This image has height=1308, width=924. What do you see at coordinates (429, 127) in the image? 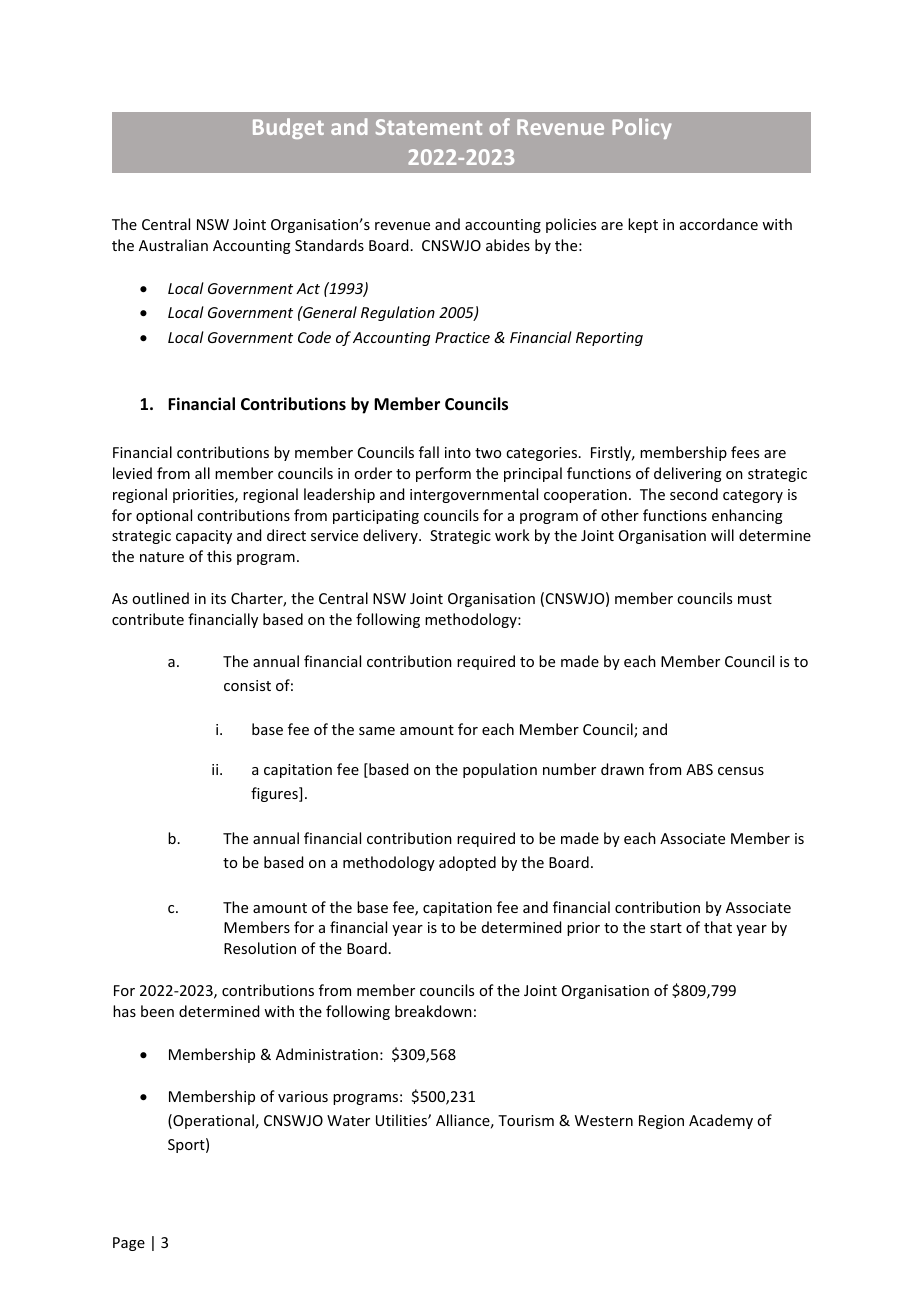
I see `Statement` at bounding box center [429, 127].
